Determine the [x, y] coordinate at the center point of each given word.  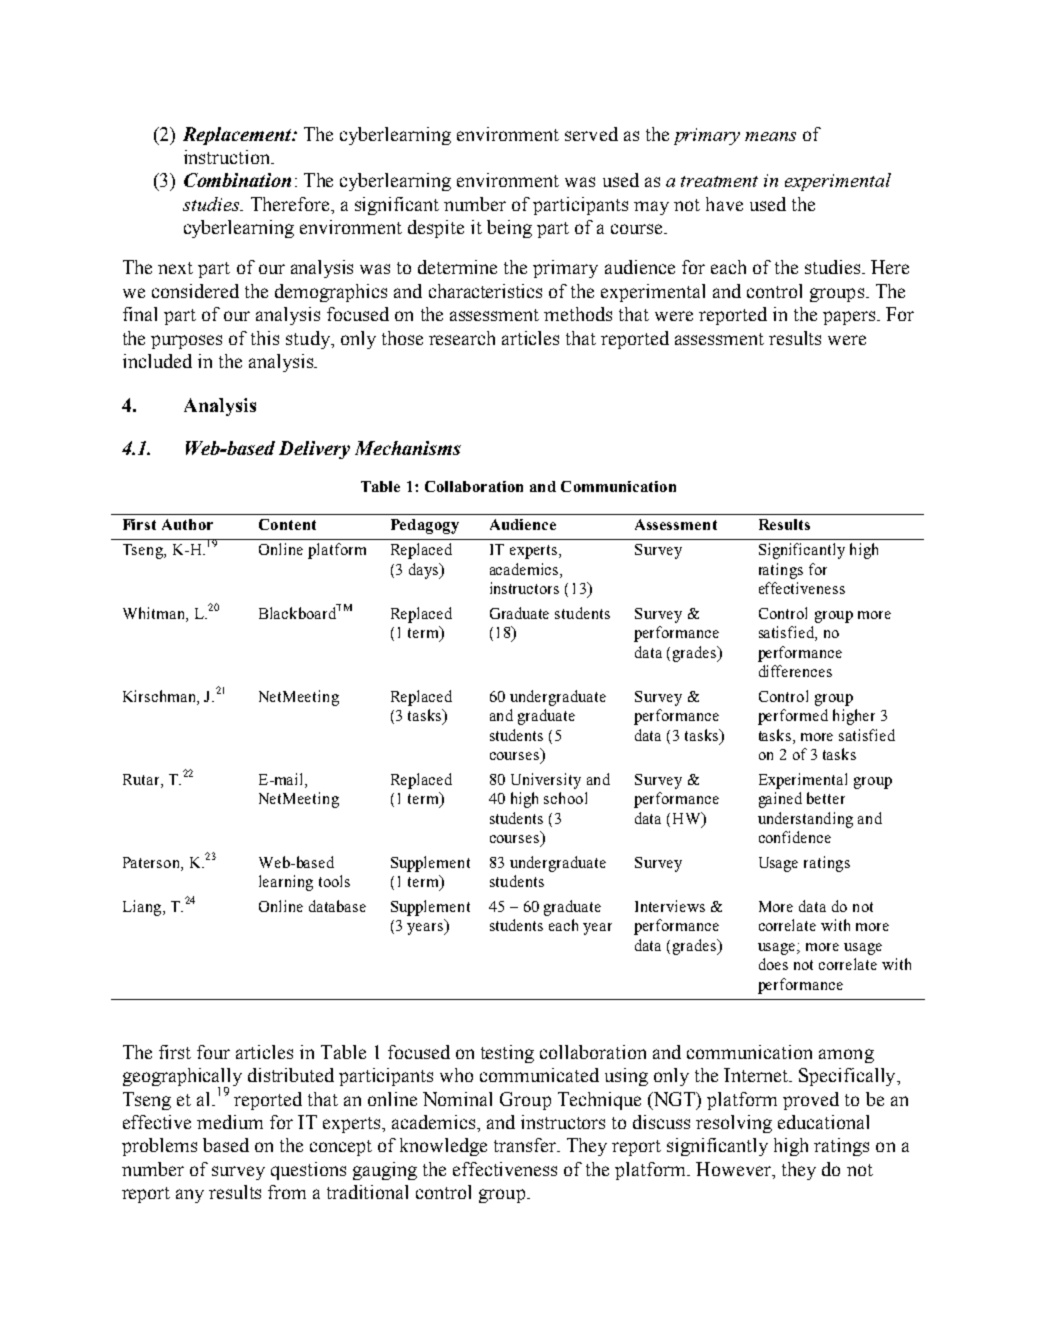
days [425, 571]
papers [850, 318]
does [773, 964]
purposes [186, 342]
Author [187, 524]
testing [507, 1054]
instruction [228, 157]
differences [795, 671]
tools [334, 881]
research [462, 338]
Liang [143, 908]
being [509, 229]
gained [780, 800]
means [770, 136]
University [546, 781]
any [190, 1196]
